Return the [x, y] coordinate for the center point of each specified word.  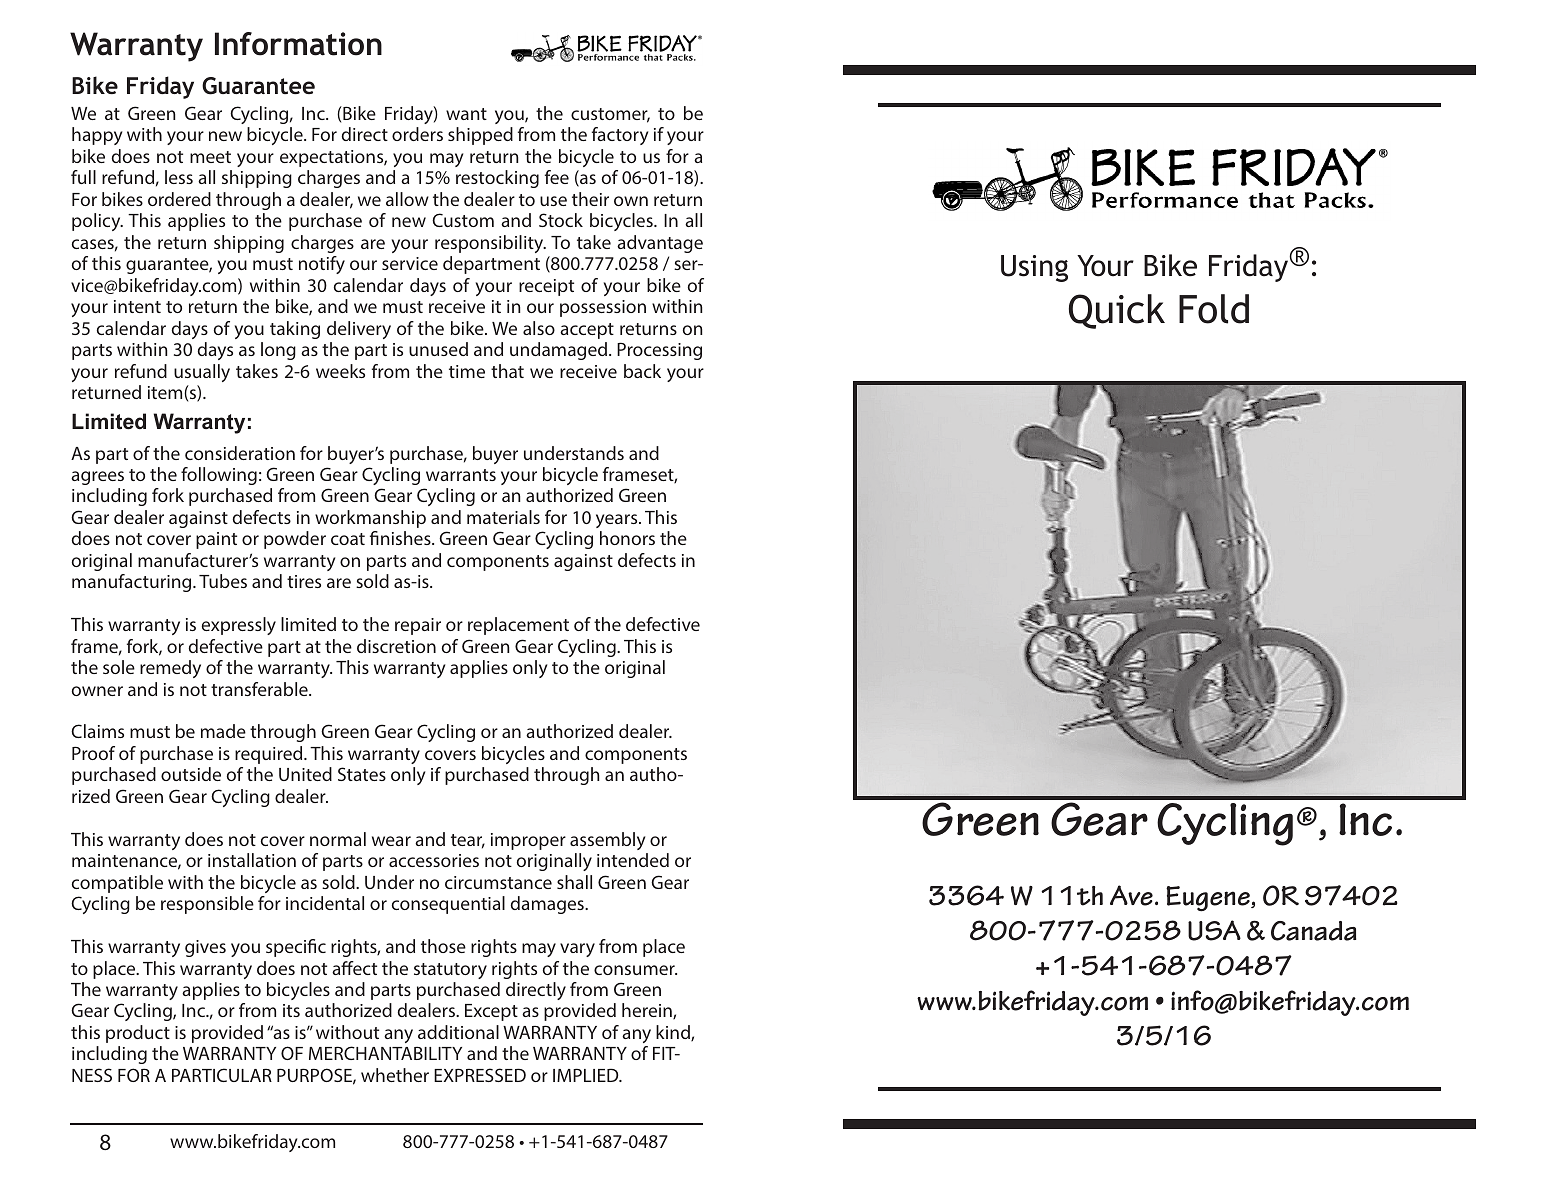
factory [620, 136]
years [618, 521]
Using [1034, 268]
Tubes [223, 581]
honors [627, 538]
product [138, 1034]
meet [210, 157]
